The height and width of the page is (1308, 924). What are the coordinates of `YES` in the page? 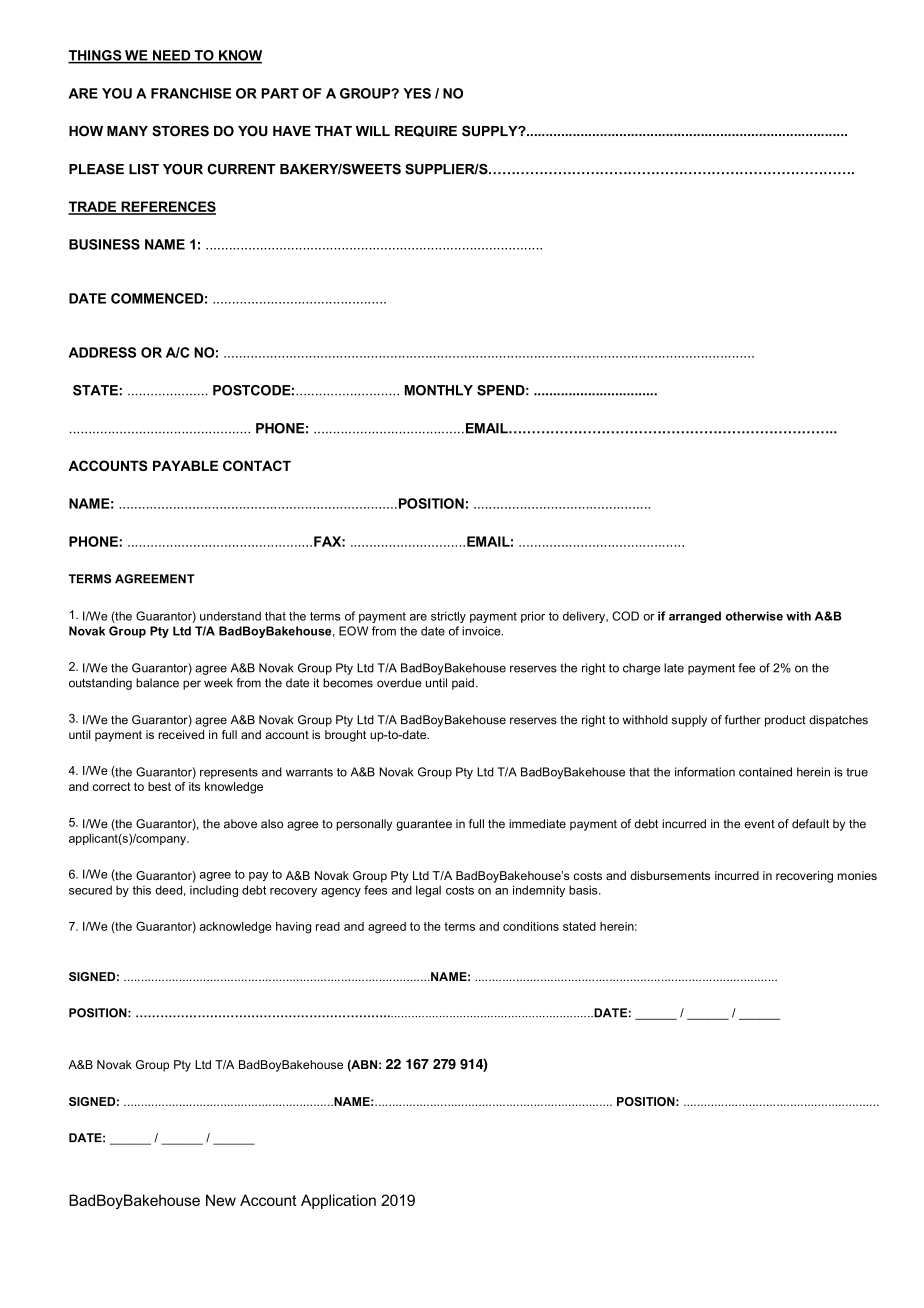 It's located at (417, 93).
